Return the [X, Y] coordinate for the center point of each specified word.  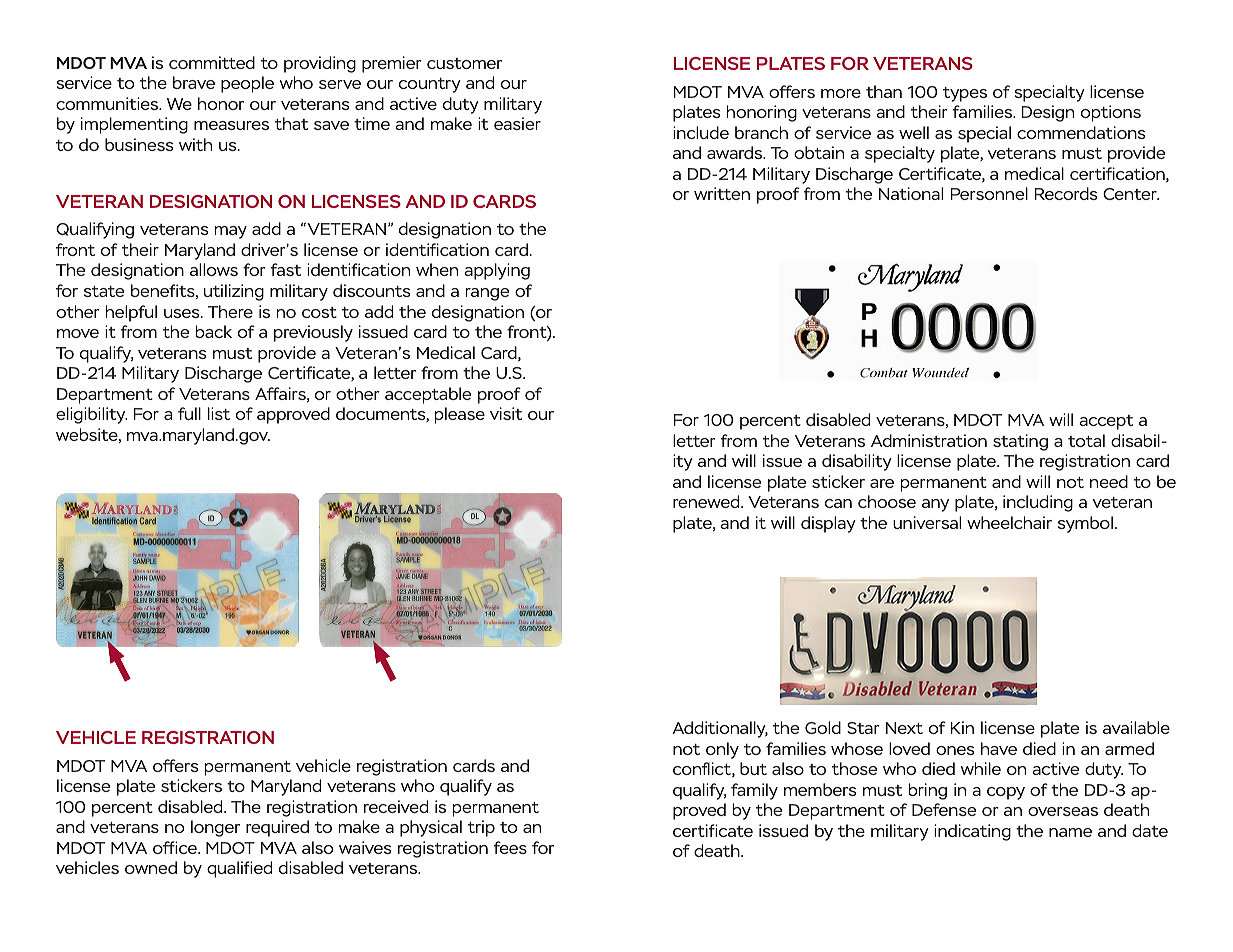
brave [194, 82]
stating [1020, 442]
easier [517, 123]
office [176, 847]
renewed [707, 501]
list [219, 413]
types [965, 94]
